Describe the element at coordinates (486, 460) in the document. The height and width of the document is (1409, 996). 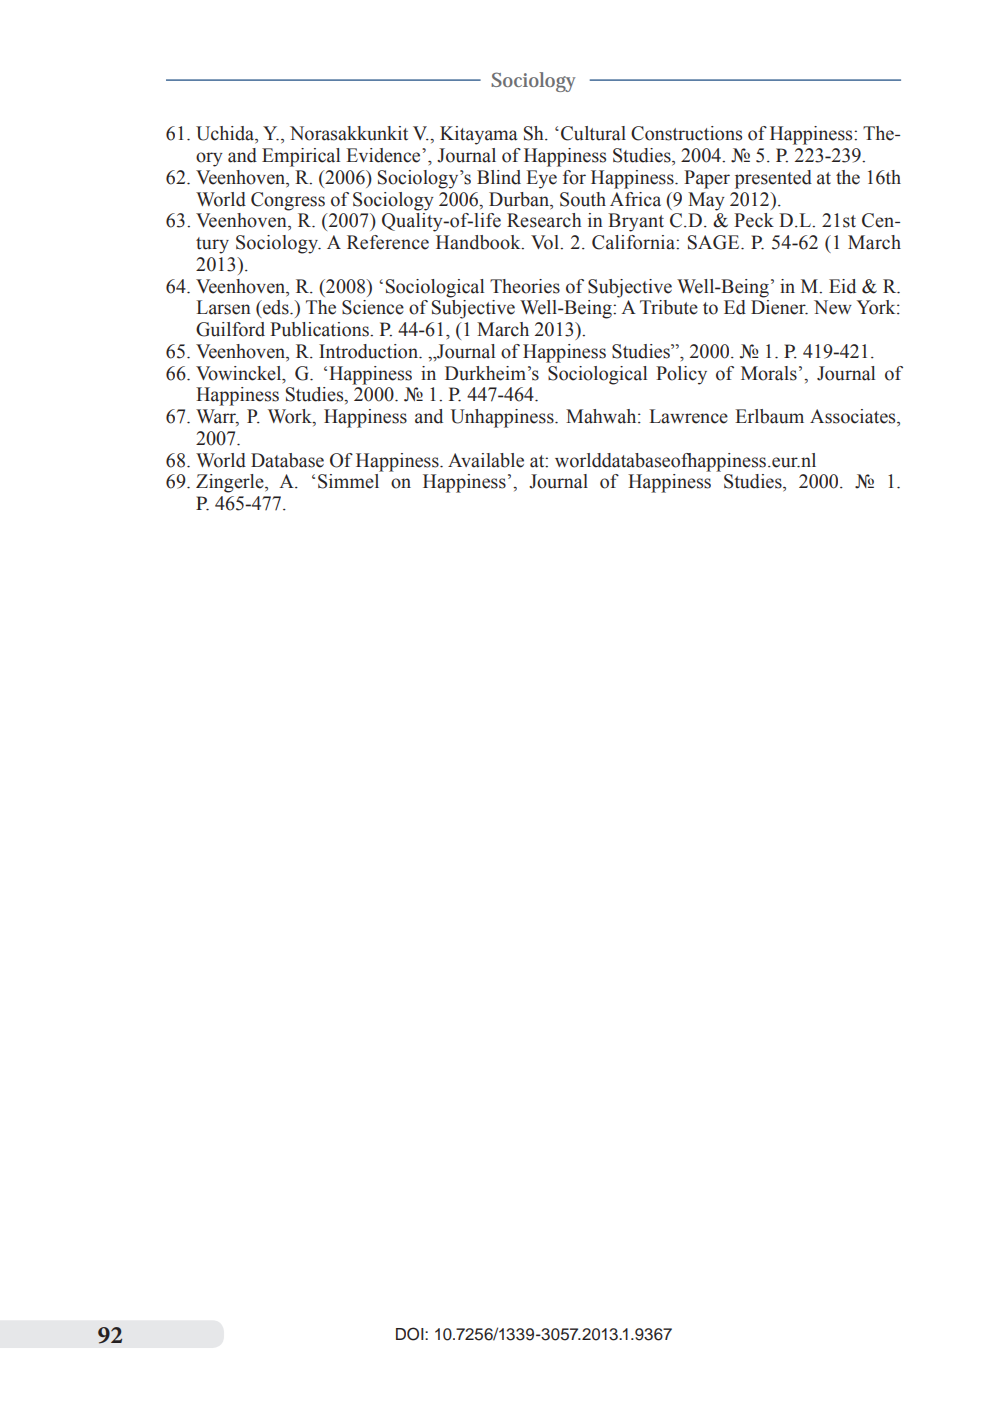
I see `Available` at that location.
